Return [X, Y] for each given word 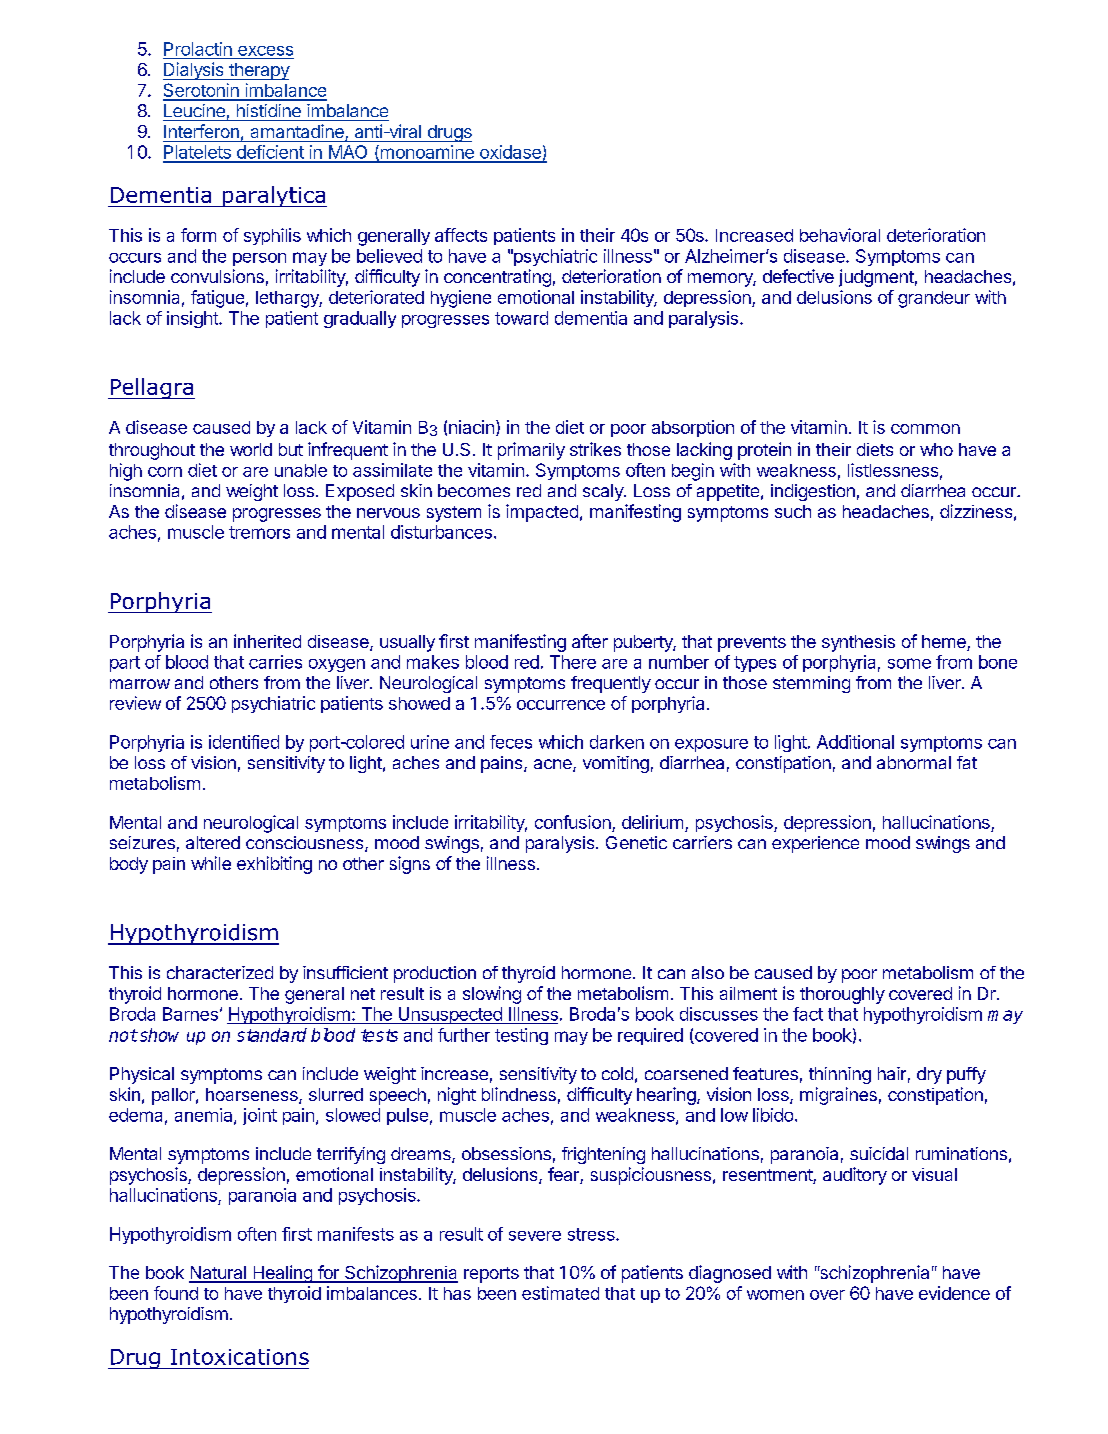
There [573, 662]
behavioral [840, 235]
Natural [218, 1274]
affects [461, 235]
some [909, 663]
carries [275, 662]
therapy [258, 71]
